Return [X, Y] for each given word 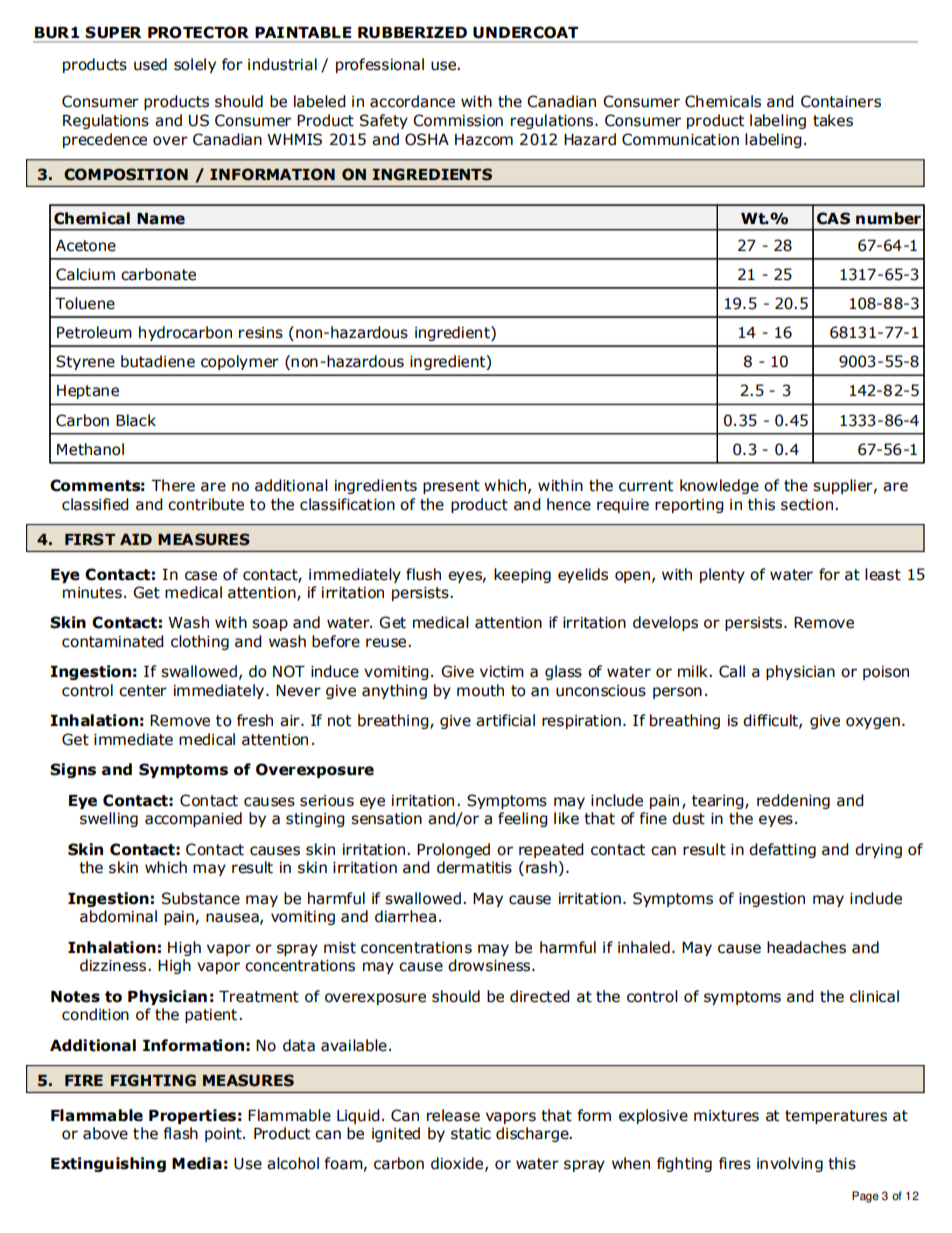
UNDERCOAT [525, 32]
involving [790, 1164]
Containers [841, 101]
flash [180, 1133]
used [150, 64]
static [471, 1134]
